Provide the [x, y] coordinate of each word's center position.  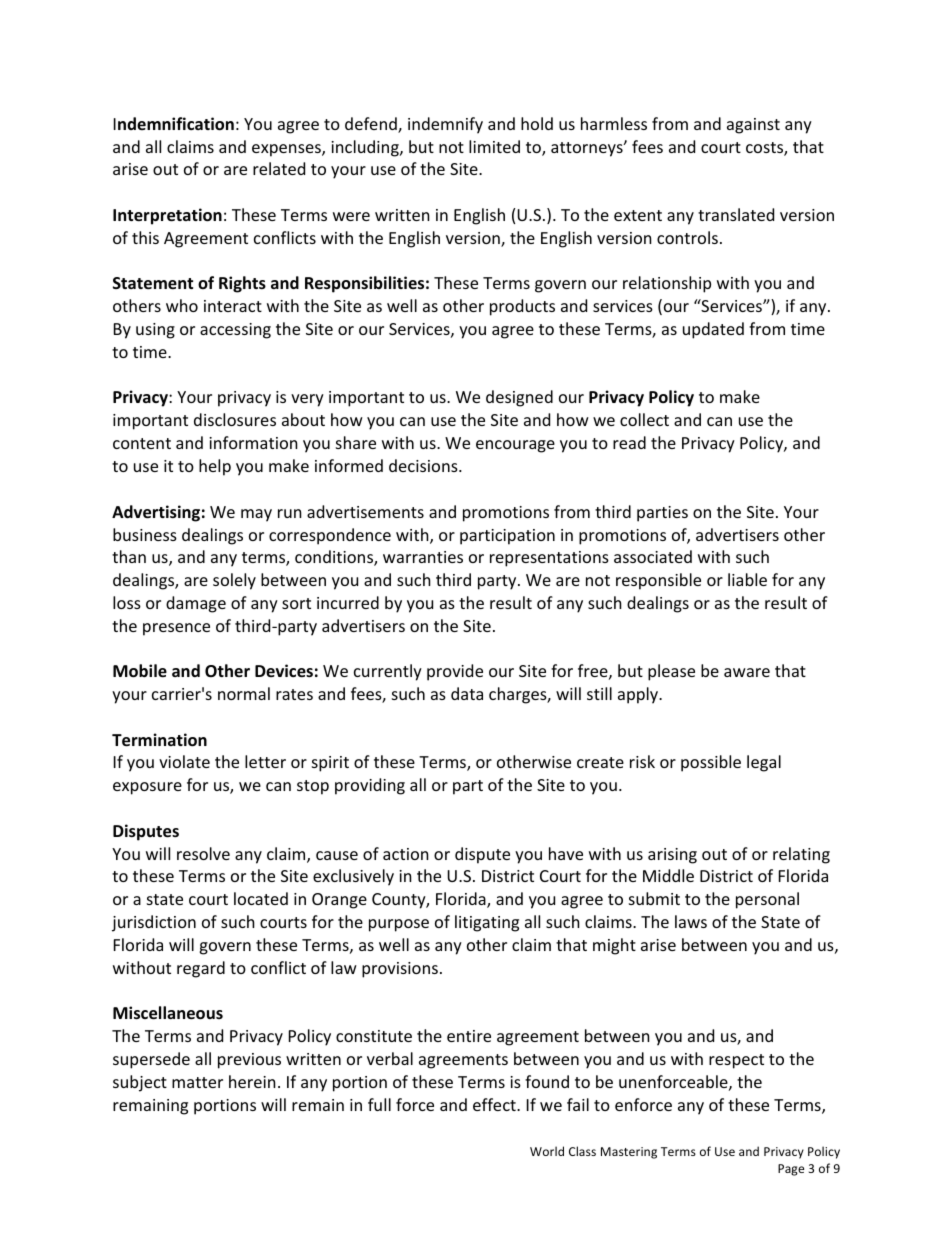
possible [711, 763]
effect [495, 1104]
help [215, 467]
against [753, 126]
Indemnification [174, 124]
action [406, 854]
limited [494, 146]
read [629, 442]
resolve [203, 853]
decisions [424, 465]
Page [791, 1170]
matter [197, 1082]
